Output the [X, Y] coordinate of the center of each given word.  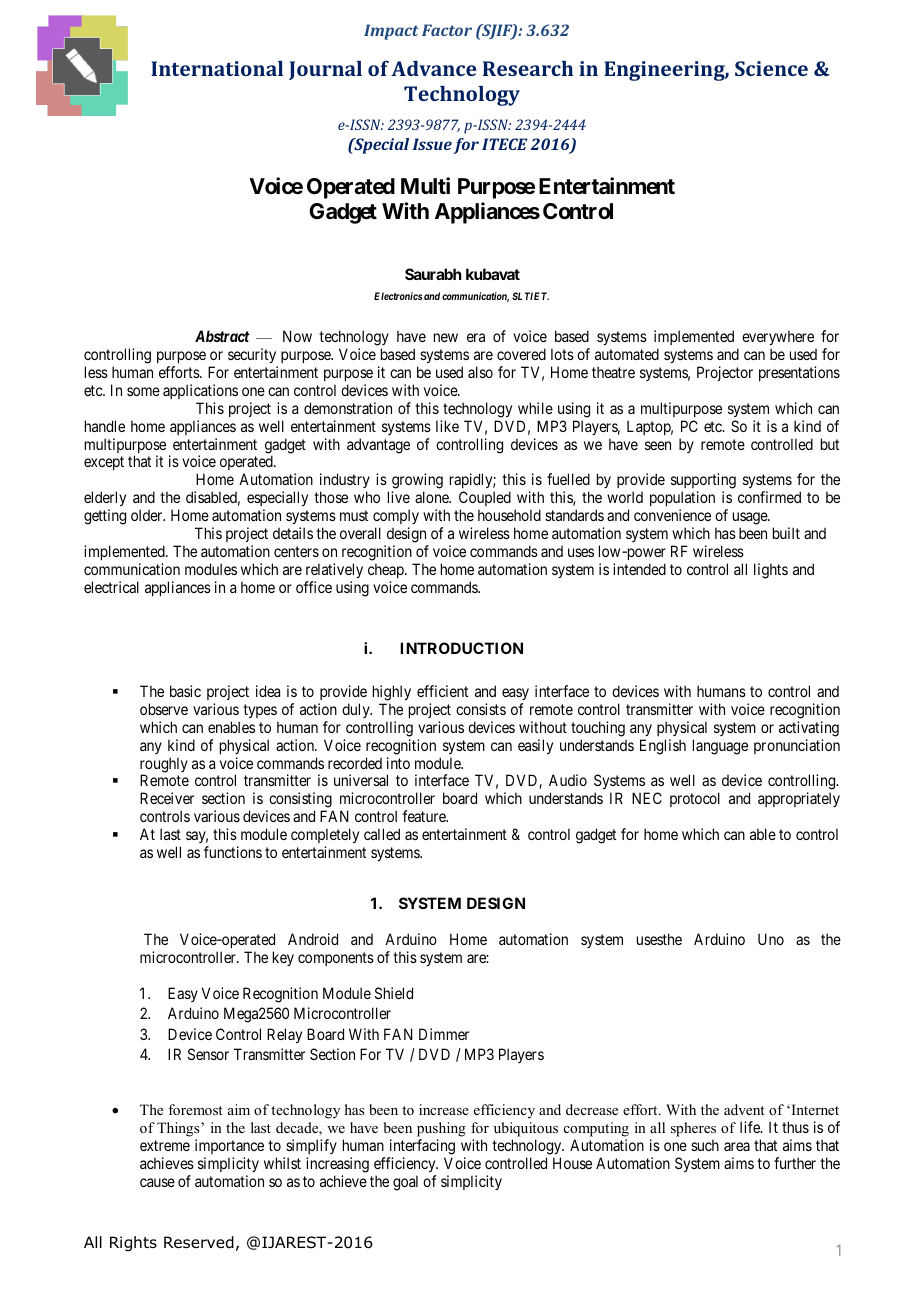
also [480, 372]
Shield [394, 993]
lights [771, 571]
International [217, 68]
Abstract [222, 336]
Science [771, 68]
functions [233, 852]
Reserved [199, 1242]
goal [405, 1183]
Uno [771, 939]
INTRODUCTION [461, 648]
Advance [433, 68]
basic [185, 691]
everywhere [778, 339]
